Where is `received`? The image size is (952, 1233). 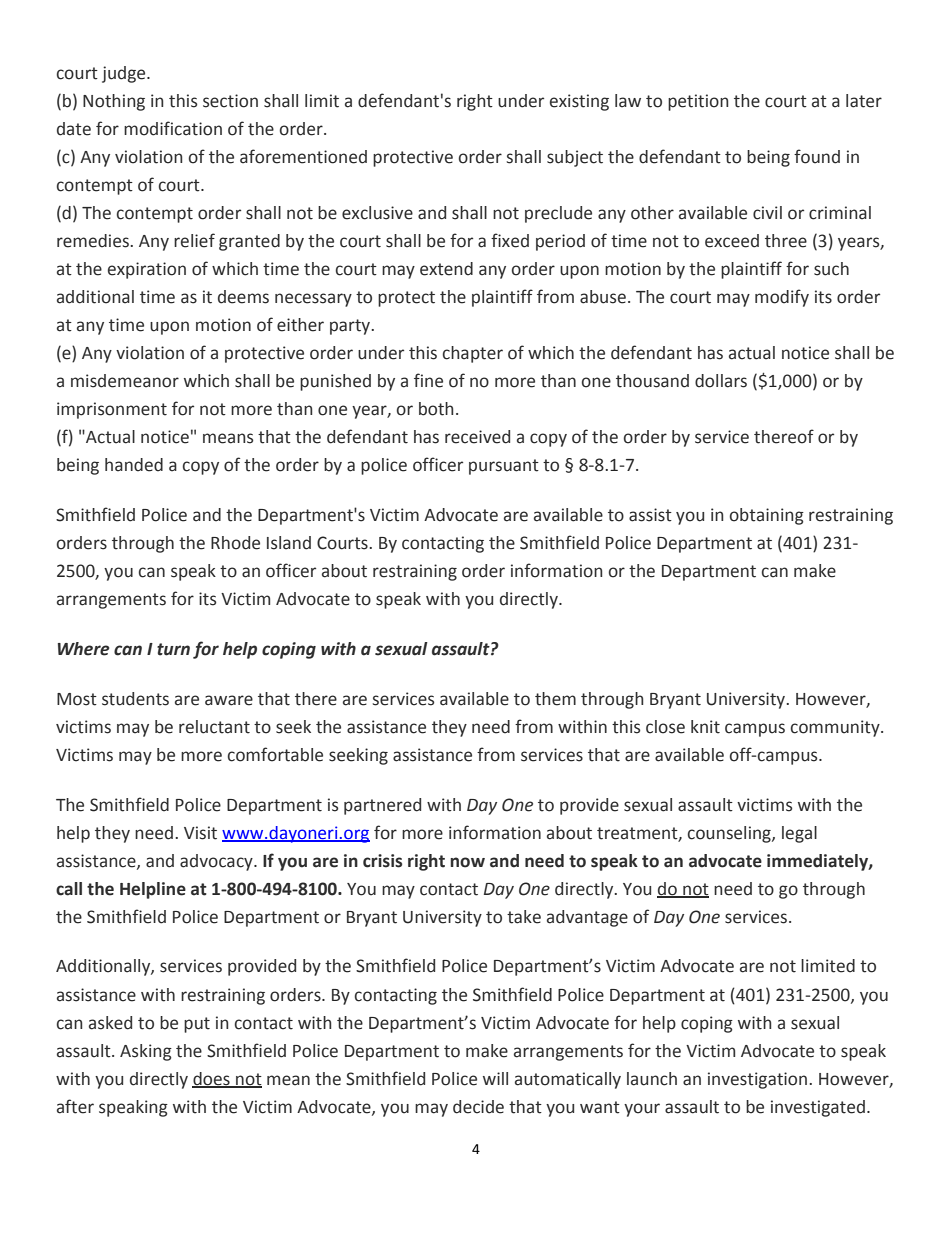 received is located at coordinates (477, 437).
